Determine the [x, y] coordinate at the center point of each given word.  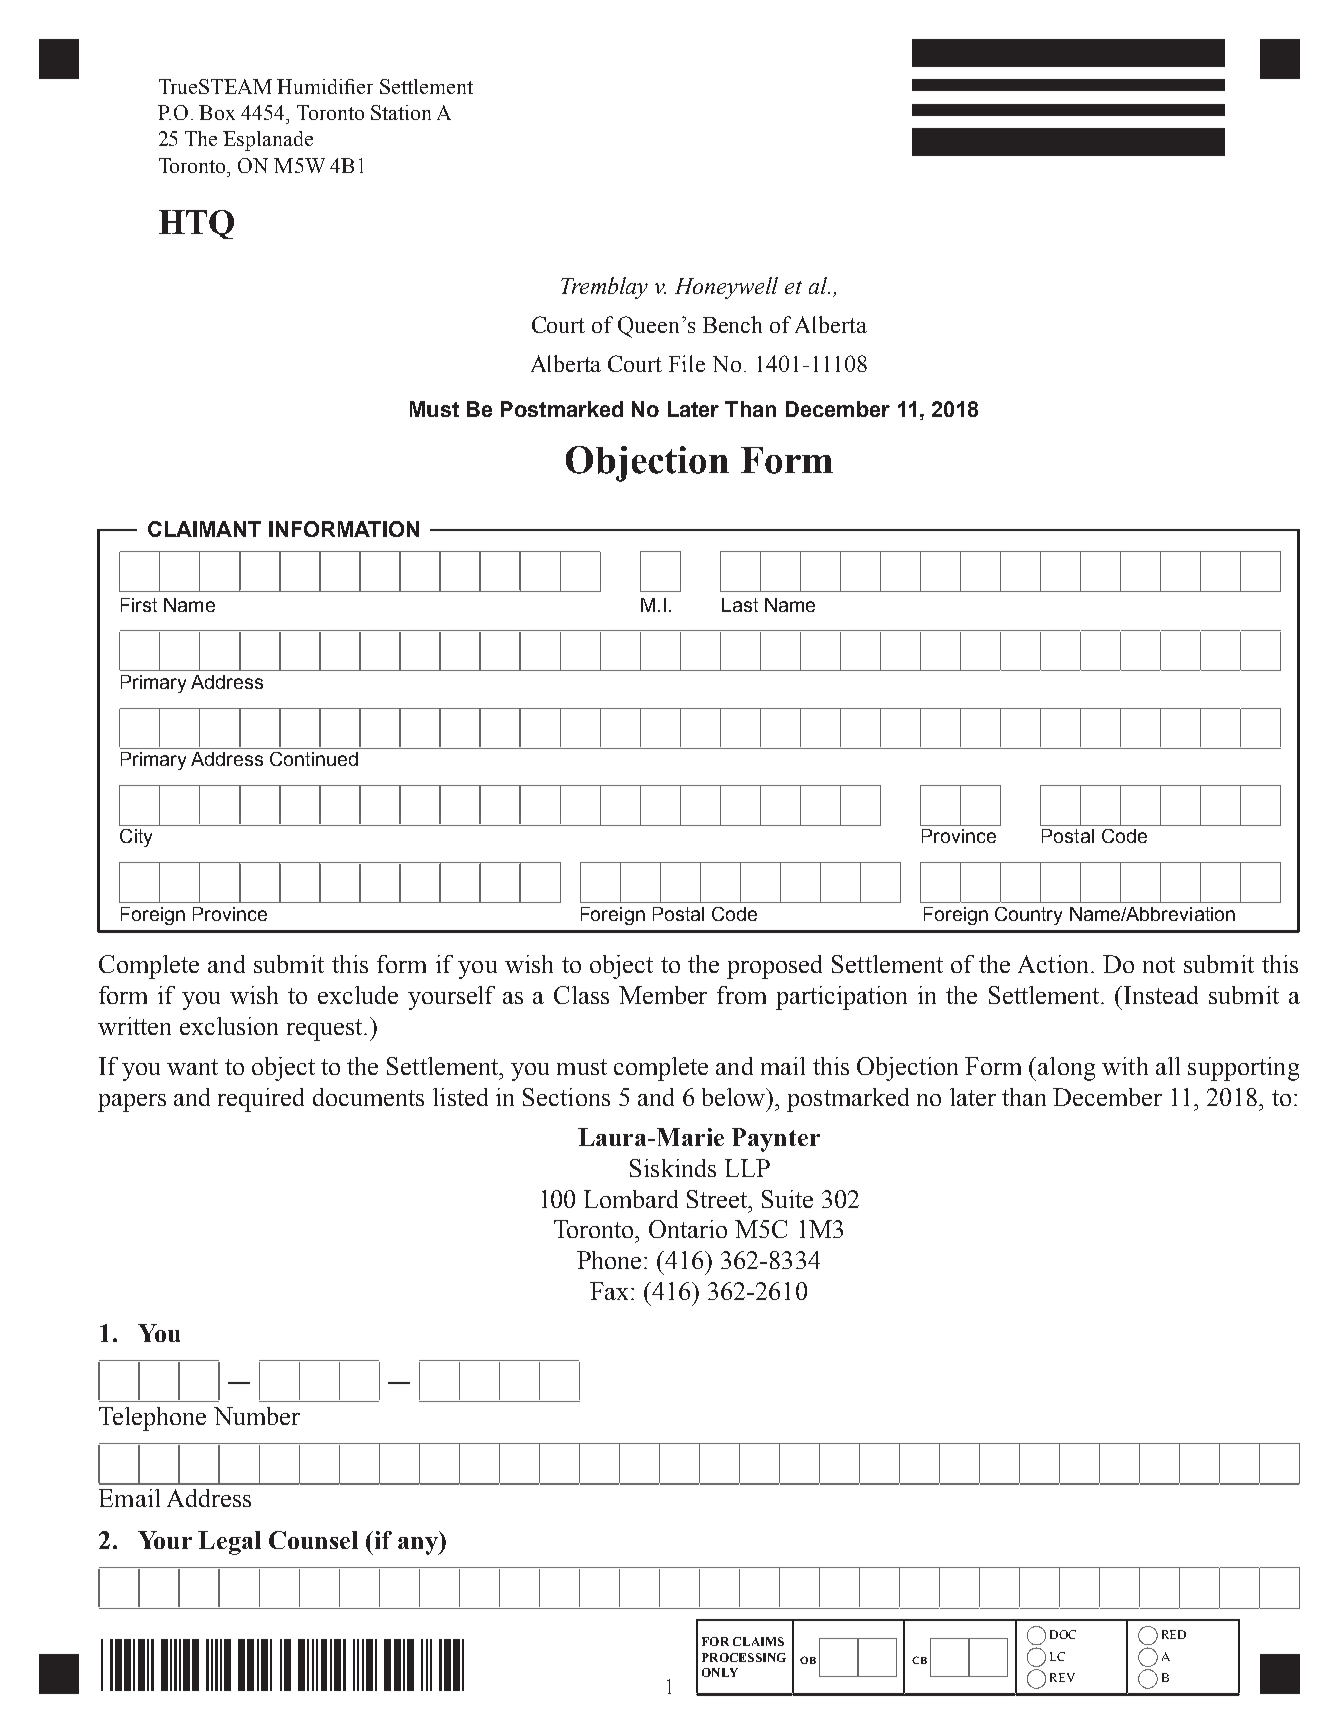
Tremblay [604, 288]
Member [663, 995]
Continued [314, 759]
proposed [774, 967]
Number [257, 1416]
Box [217, 112]
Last [740, 605]
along [1066, 1069]
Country [1028, 916]
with [1125, 1066]
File [687, 363]
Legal [229, 1543]
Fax [611, 1291]
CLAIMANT [204, 529]
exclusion [229, 1026]
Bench [732, 324]
